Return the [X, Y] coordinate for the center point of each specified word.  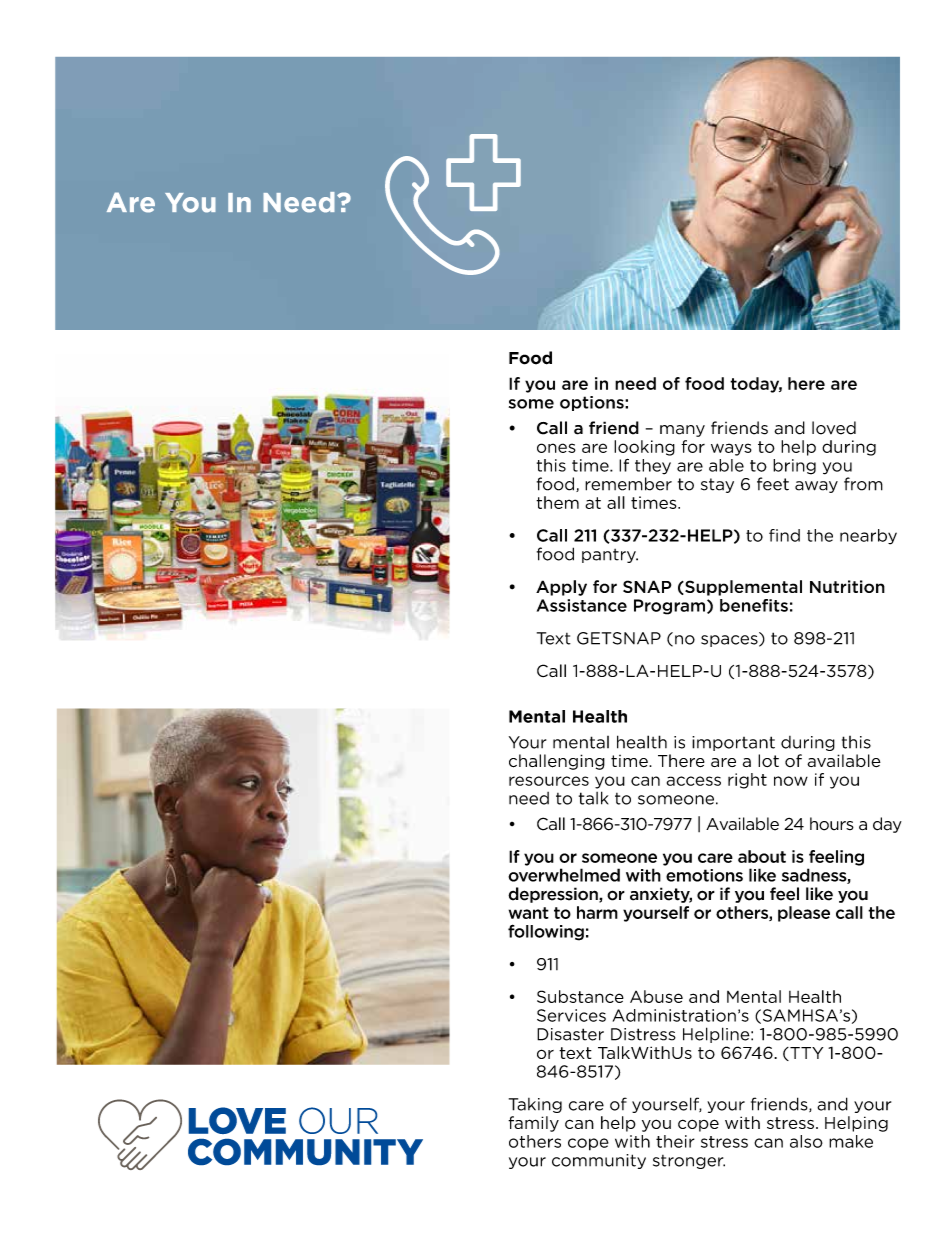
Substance [580, 996]
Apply [561, 588]
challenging [557, 762]
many [682, 431]
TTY [805, 1054]
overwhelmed [564, 875]
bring [794, 467]
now [791, 781]
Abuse [656, 996]
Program [671, 607]
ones [556, 448]
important [733, 743]
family [533, 1124]
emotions [704, 875]
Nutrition [847, 586]
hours [832, 824]
